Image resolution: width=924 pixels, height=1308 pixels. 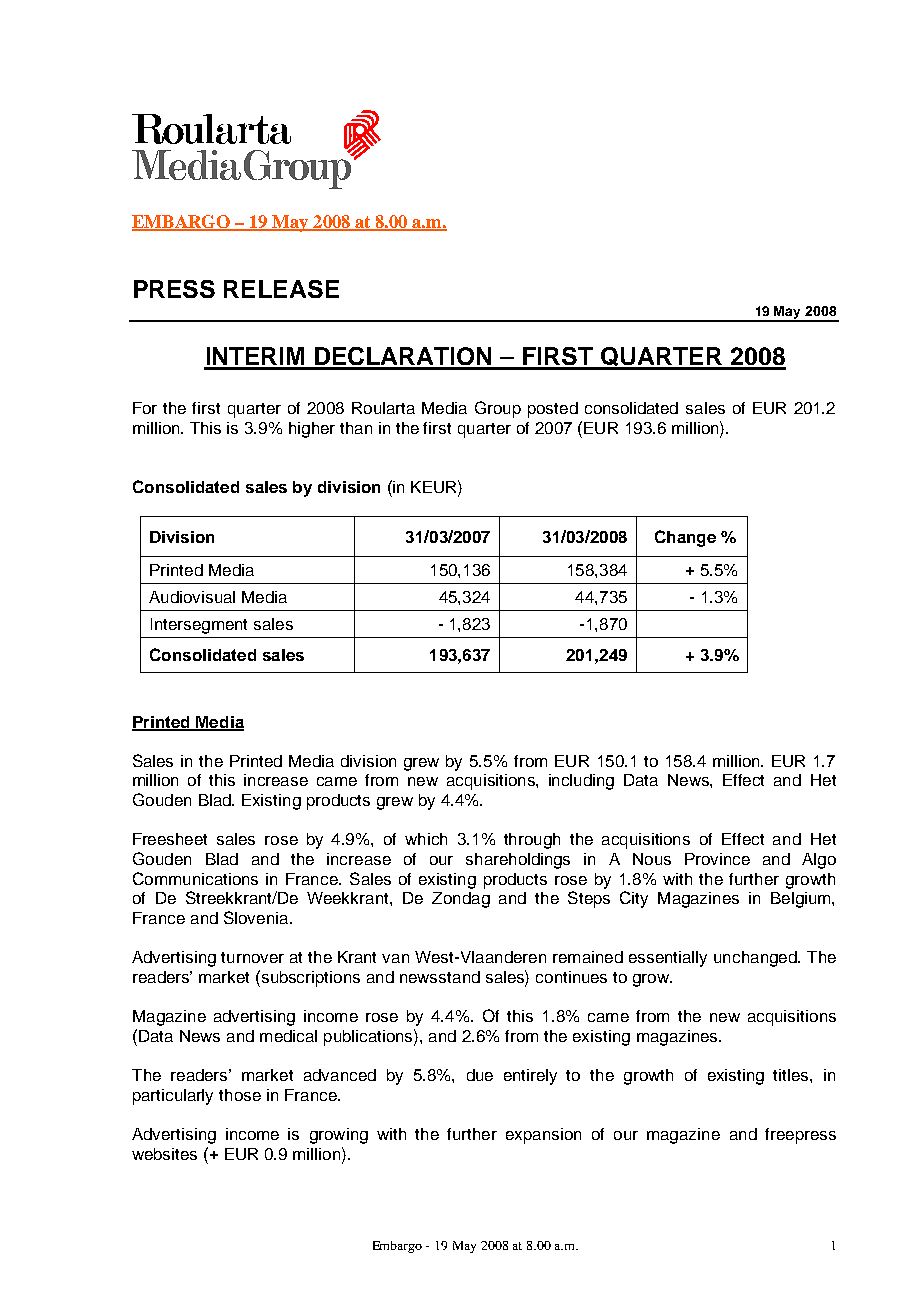 What do you see at coordinates (281, 289) in the screenshot?
I see `RELEASE` at bounding box center [281, 289].
